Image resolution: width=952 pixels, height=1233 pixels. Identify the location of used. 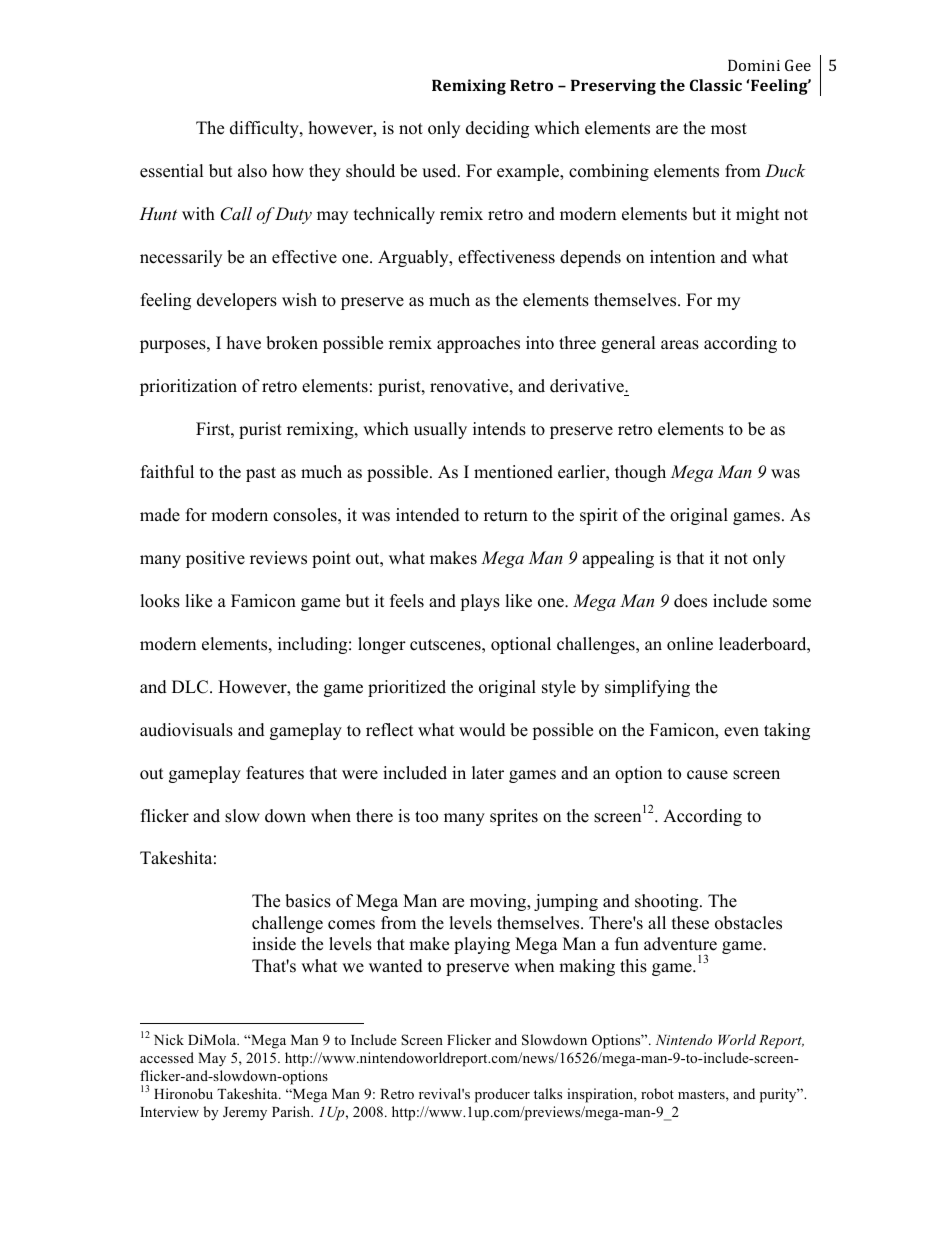
(440, 171).
